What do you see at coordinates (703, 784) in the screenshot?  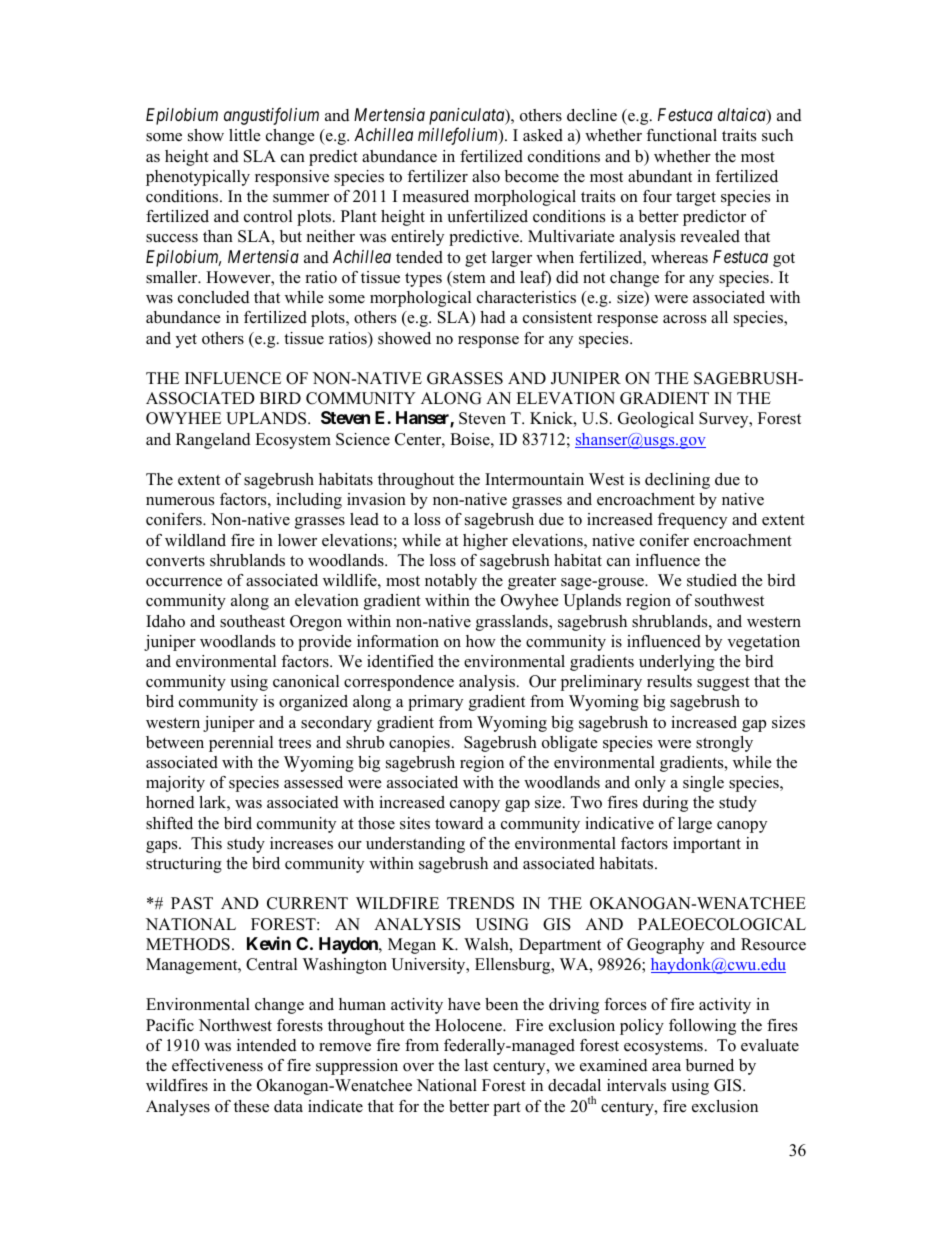 I see `single` at bounding box center [703, 784].
